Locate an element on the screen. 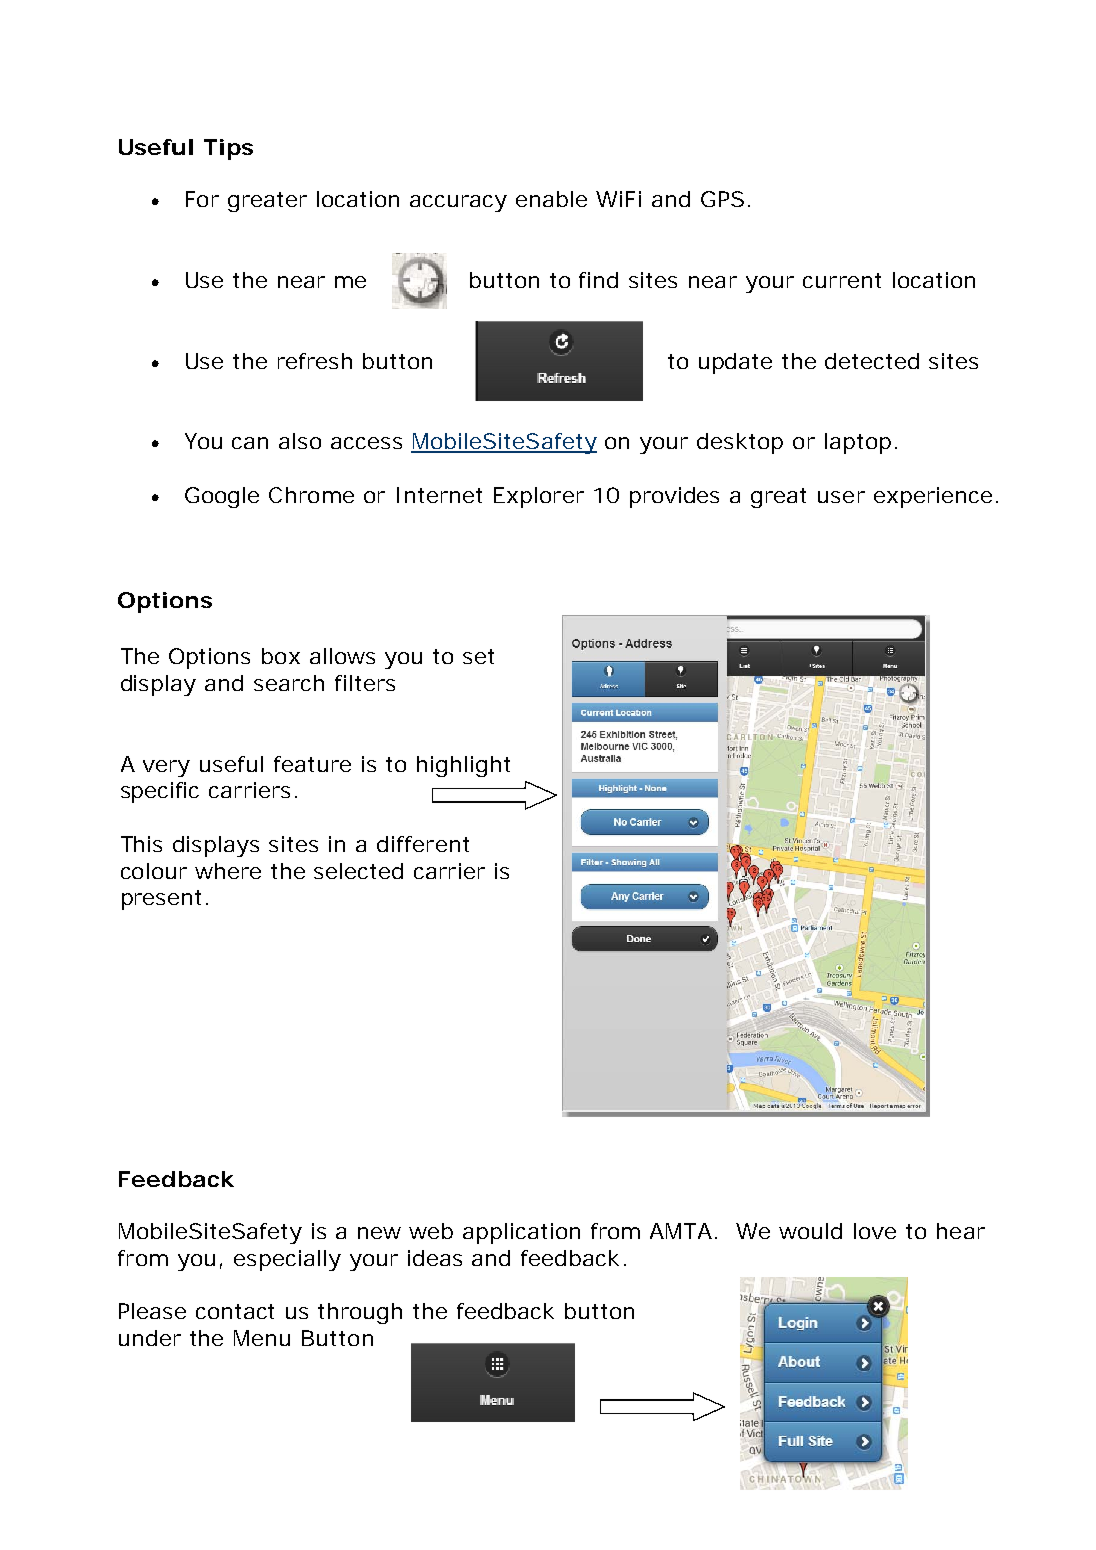 The width and height of the screenshot is (1096, 1550). present is located at coordinates (161, 900).
